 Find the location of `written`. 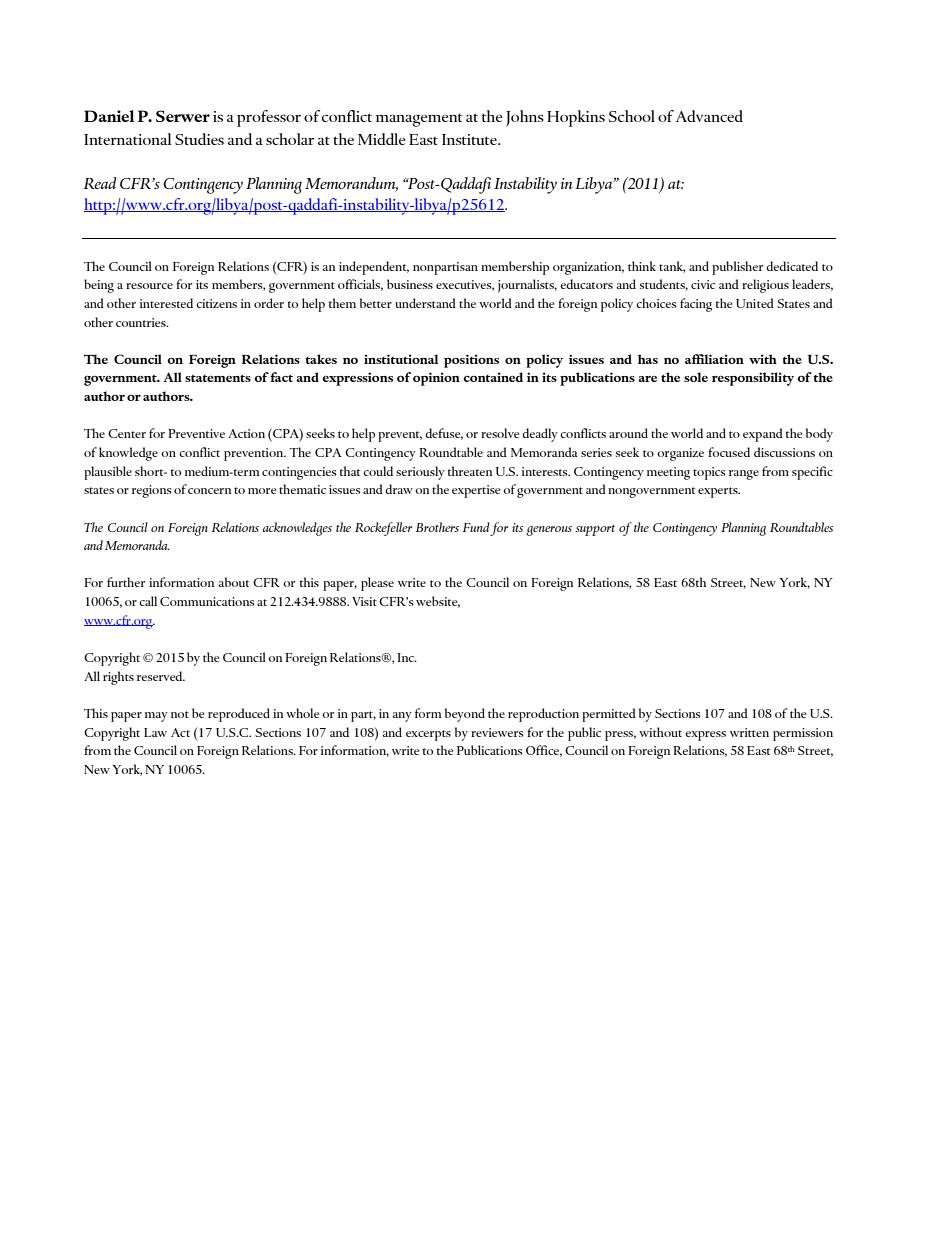

written is located at coordinates (749, 732).
